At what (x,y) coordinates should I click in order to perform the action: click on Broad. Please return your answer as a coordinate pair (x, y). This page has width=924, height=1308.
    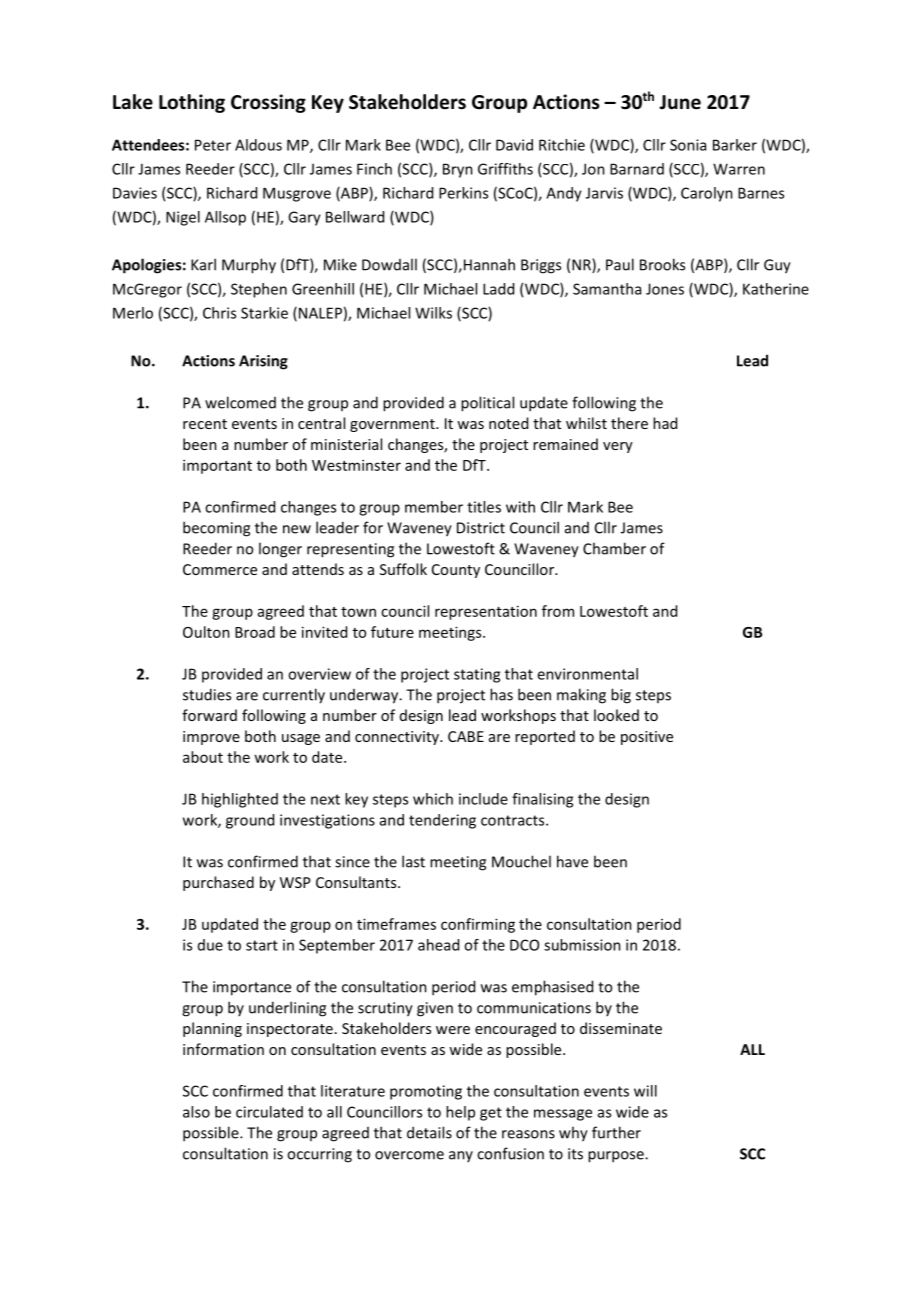
    Looking at the image, I should click on (255, 632).
